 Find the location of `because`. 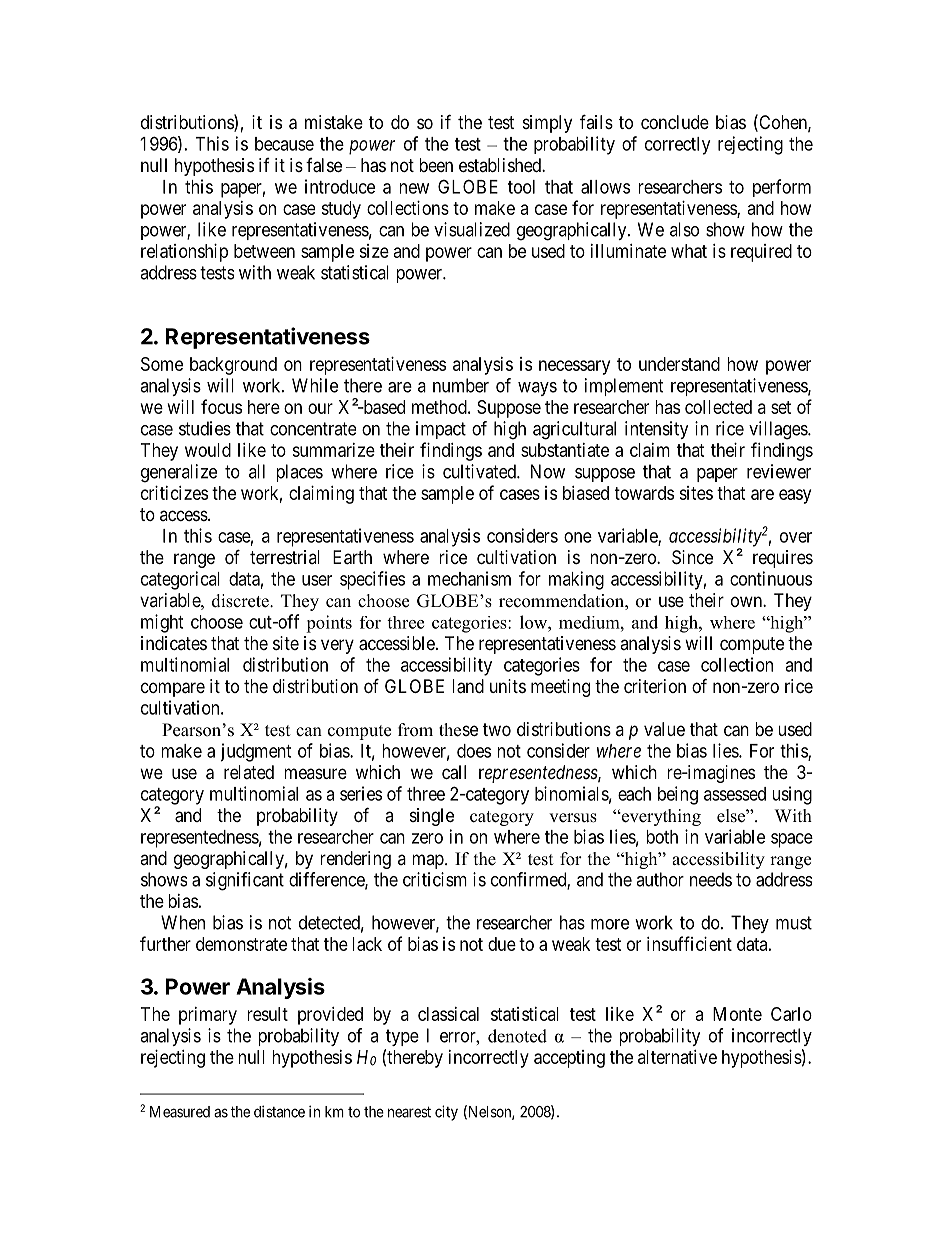

because is located at coordinates (284, 144).
